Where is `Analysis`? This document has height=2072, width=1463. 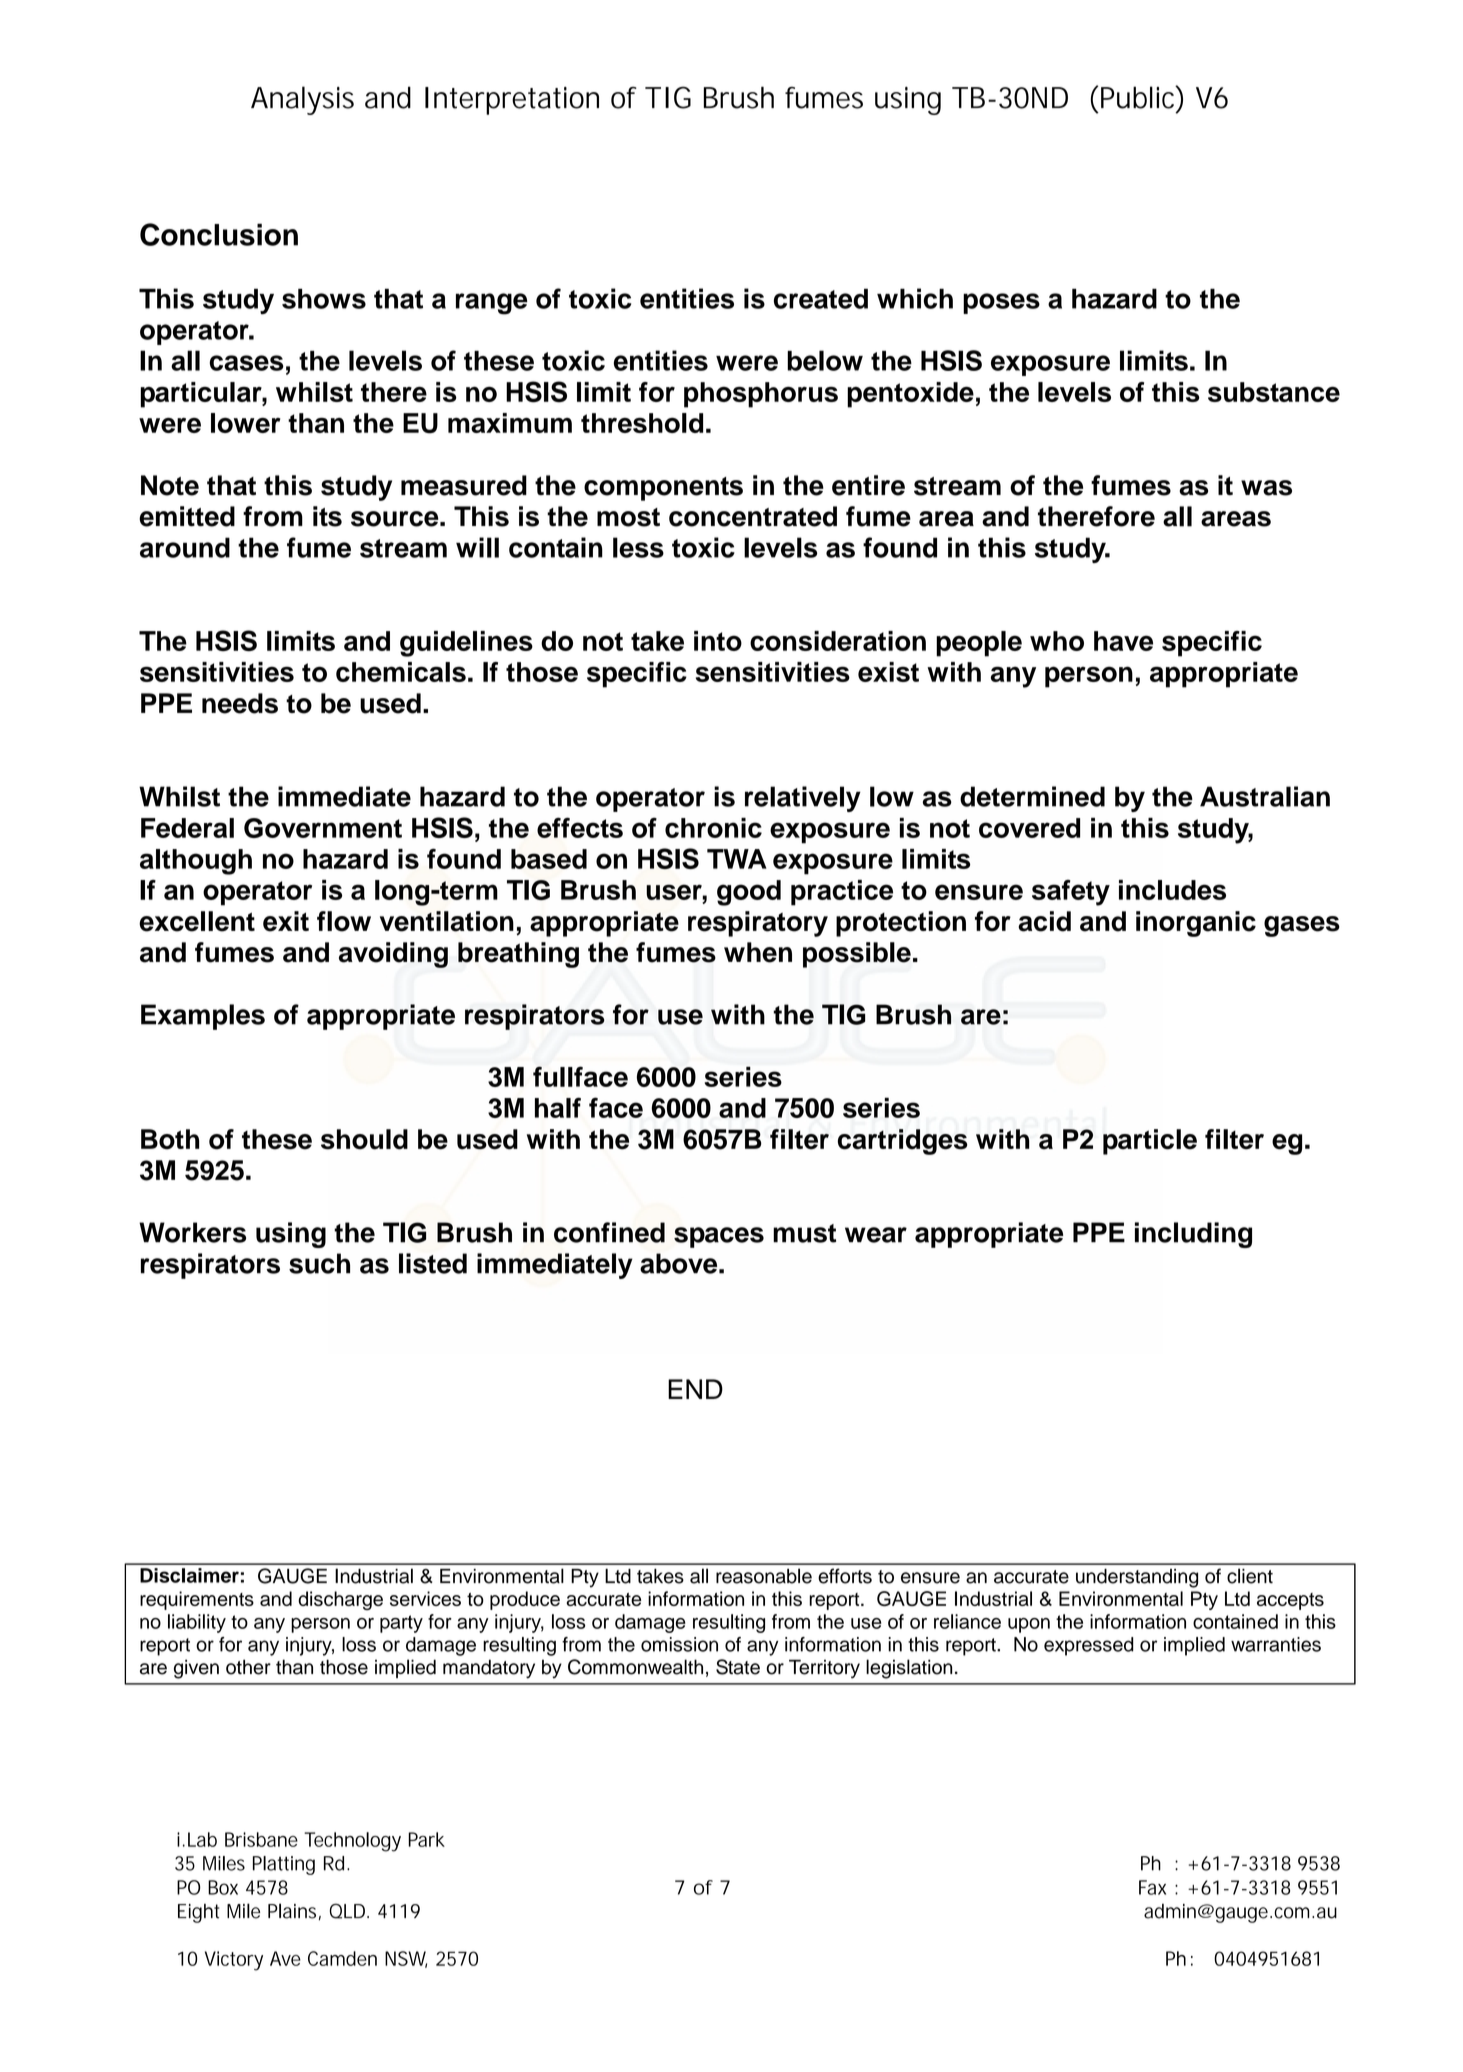
Analysis is located at coordinates (302, 100).
